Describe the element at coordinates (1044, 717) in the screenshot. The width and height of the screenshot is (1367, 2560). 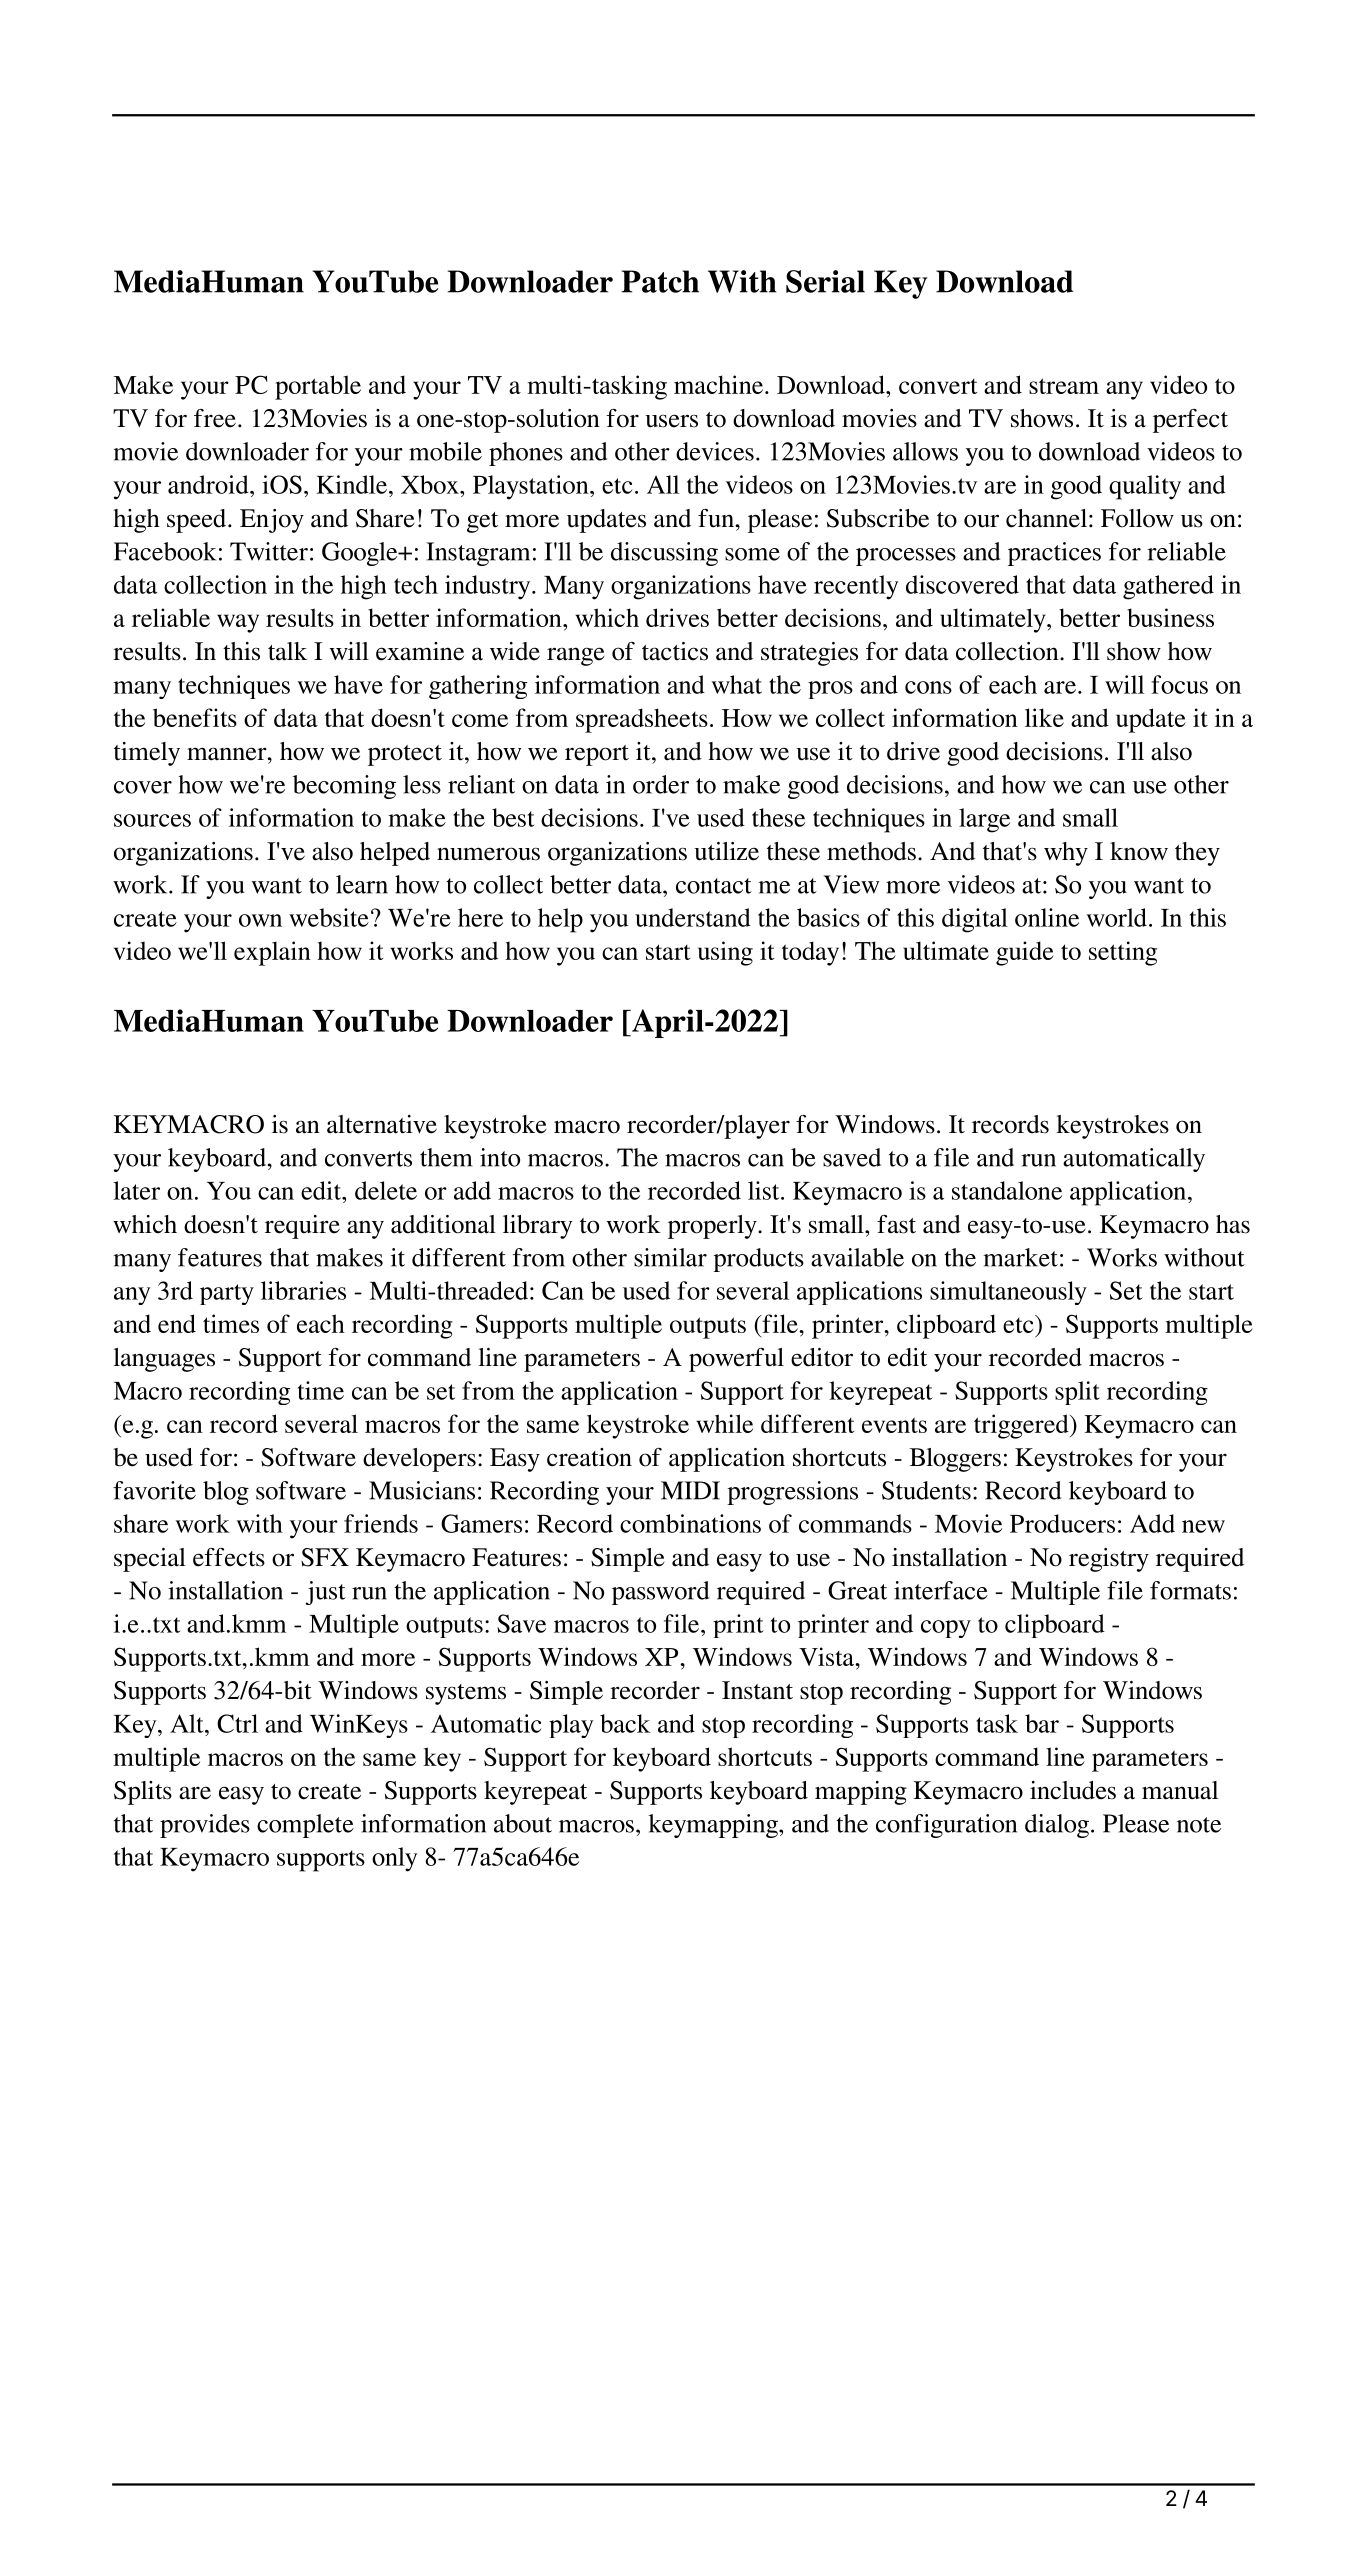
I see `like` at that location.
